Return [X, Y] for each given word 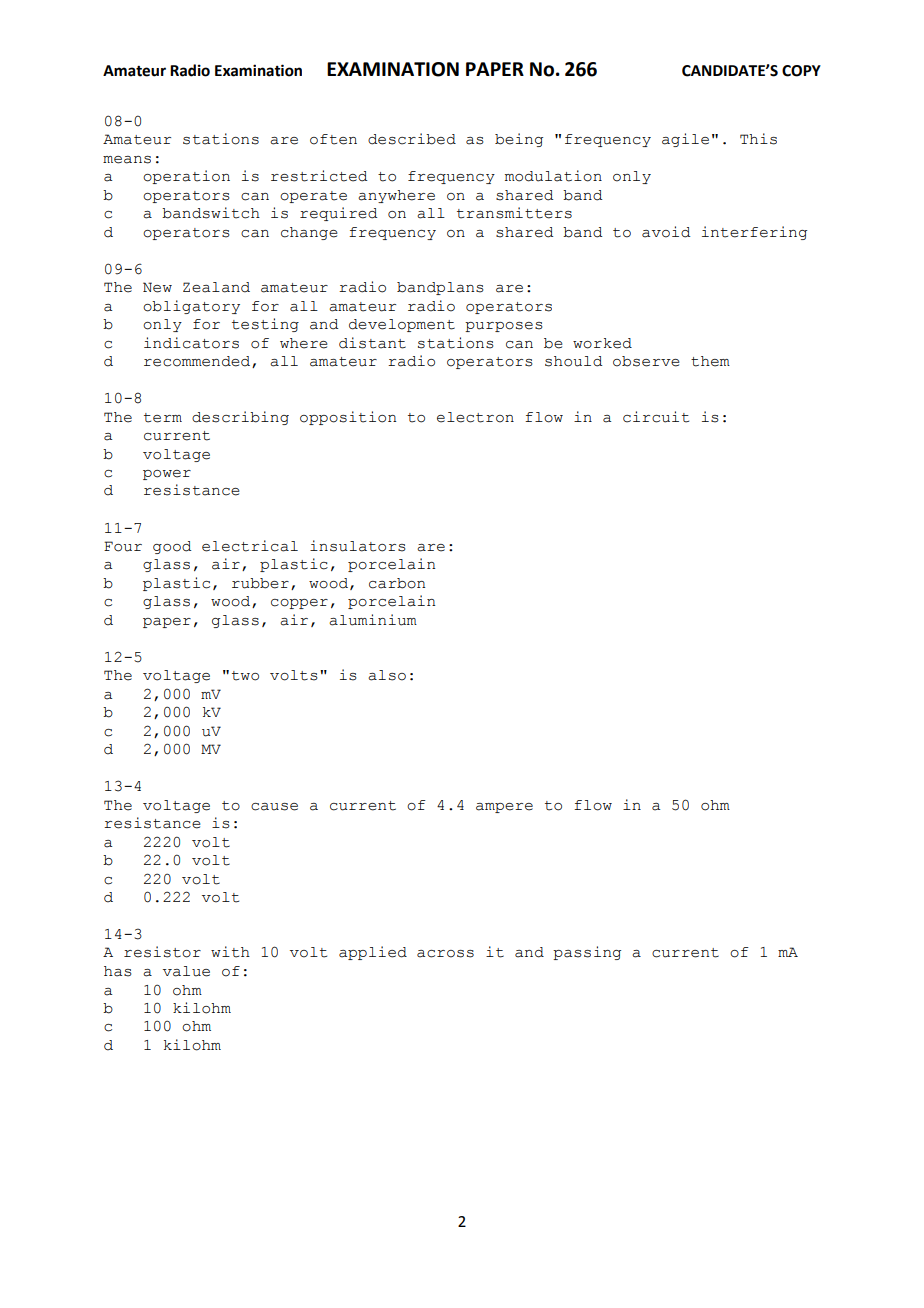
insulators [358, 546]
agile [685, 140]
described [412, 139]
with [230, 952]
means [127, 160]
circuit [656, 417]
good [172, 547]
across [445, 954]
